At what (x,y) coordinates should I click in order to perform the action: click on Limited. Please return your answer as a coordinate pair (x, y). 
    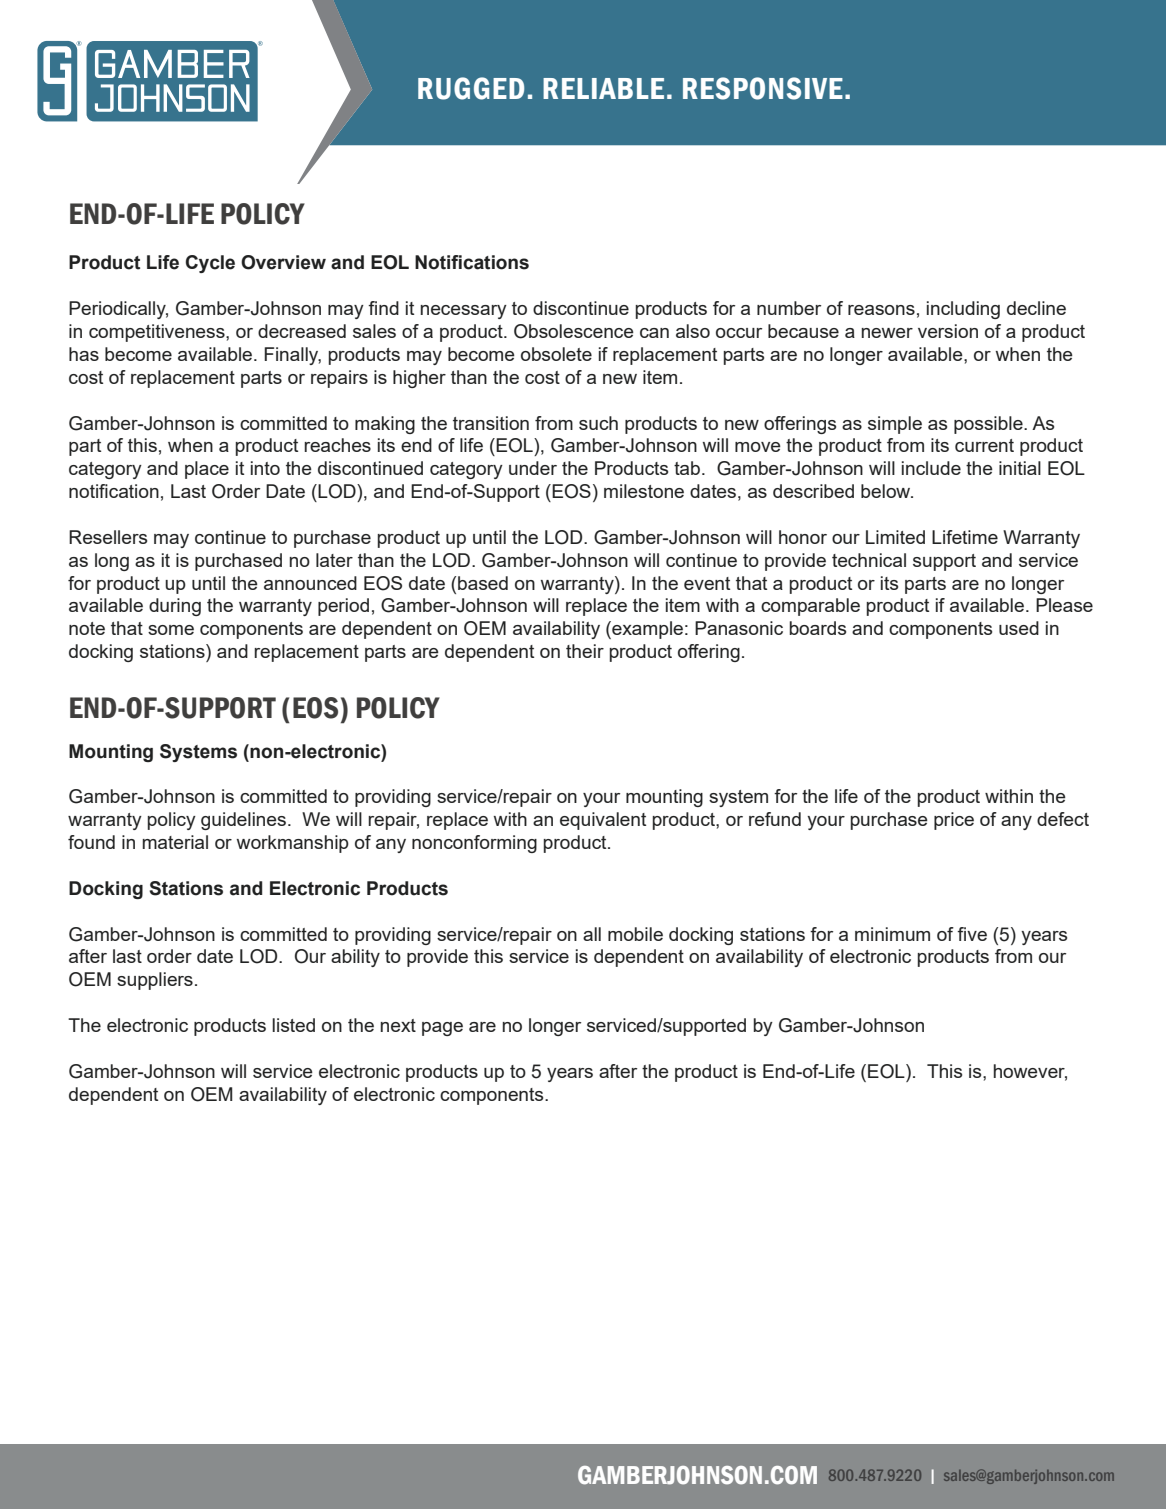
    Looking at the image, I should click on (895, 537).
